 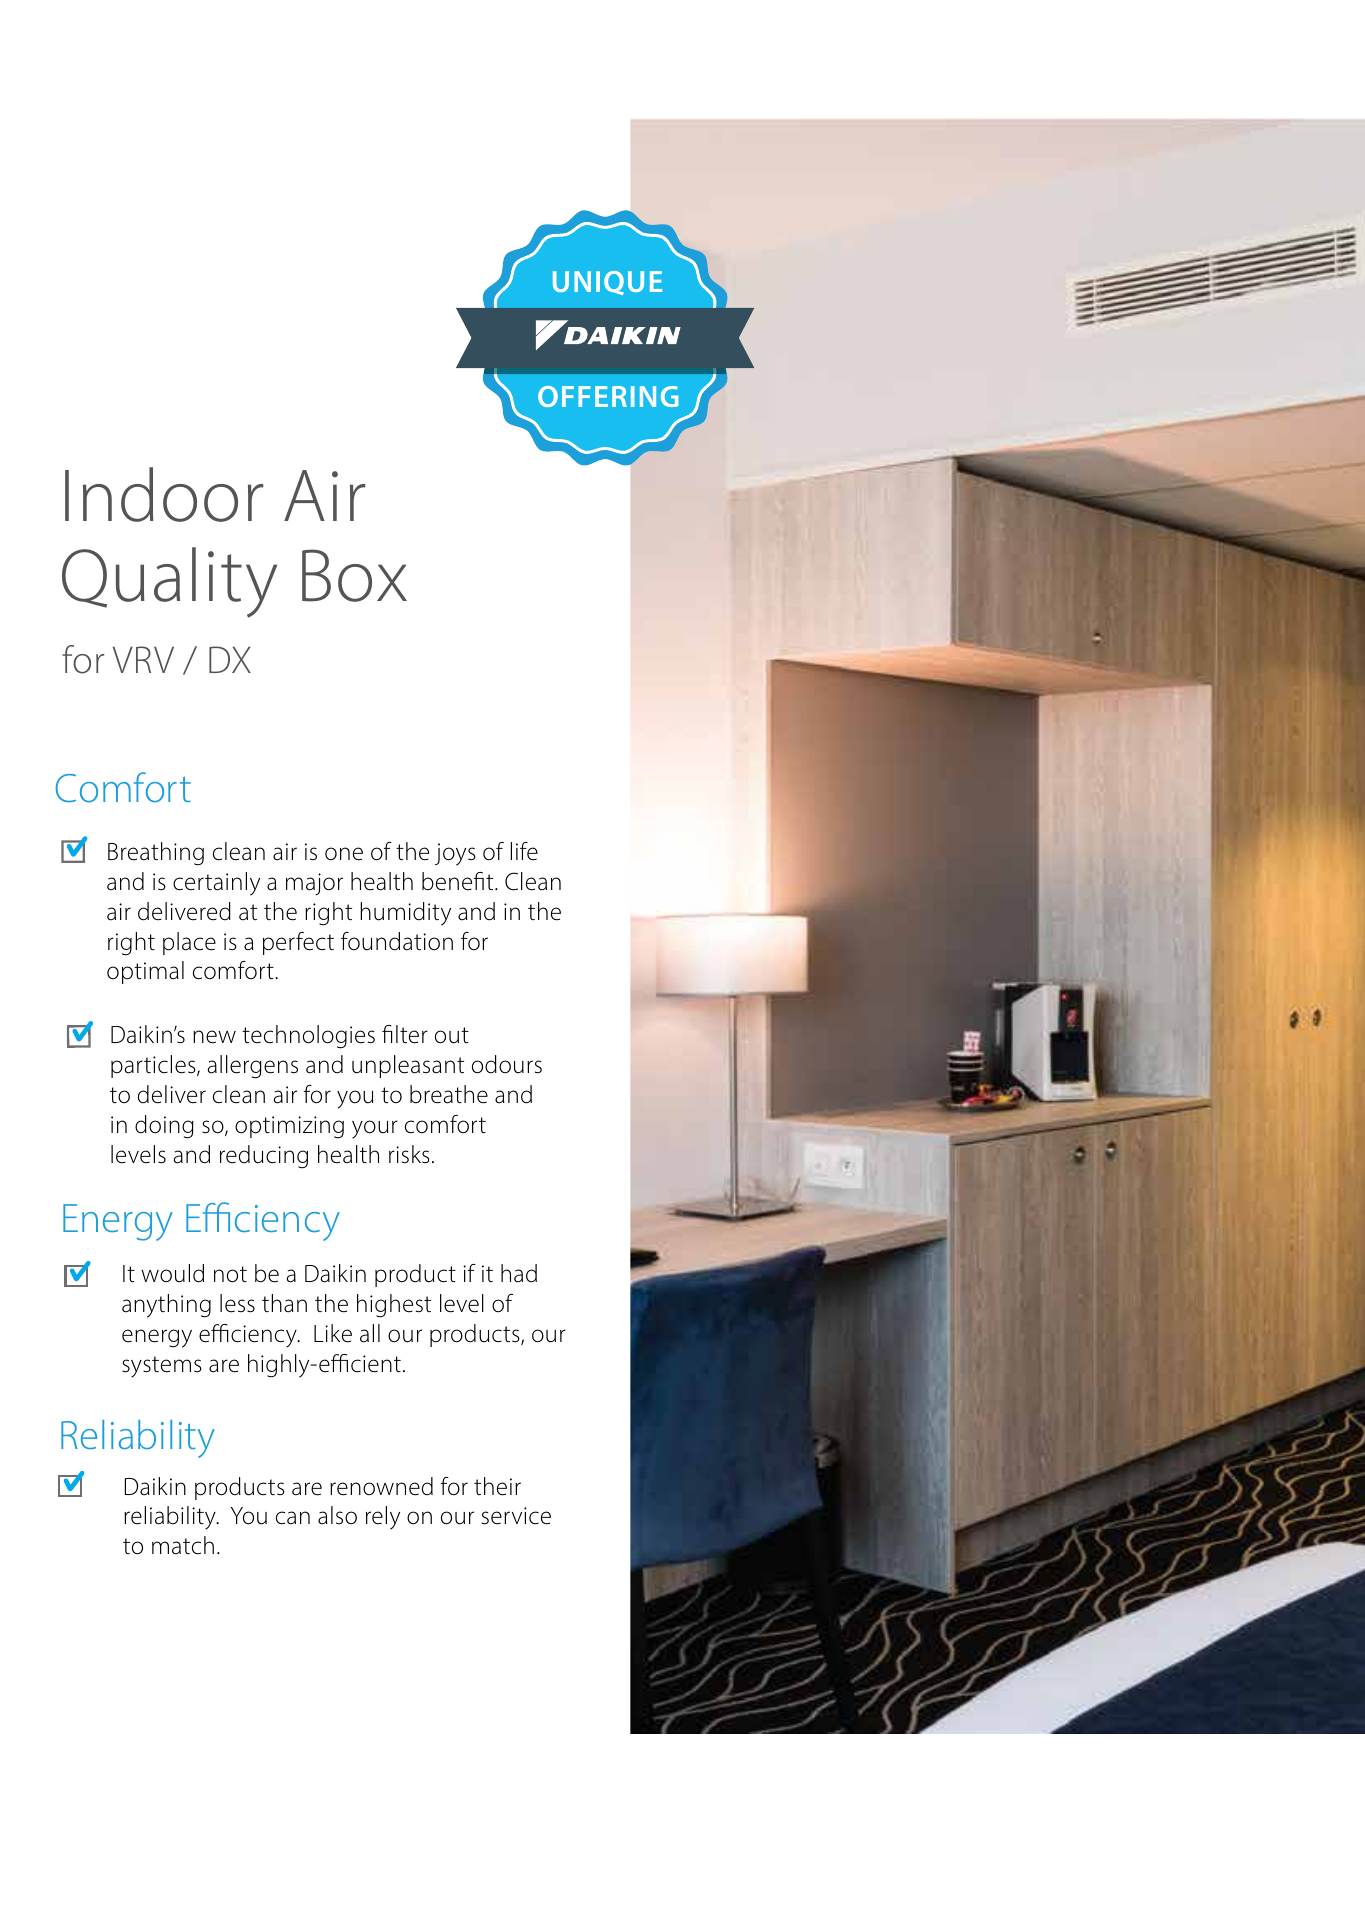 I want to click on Indoor, so click(x=164, y=494).
